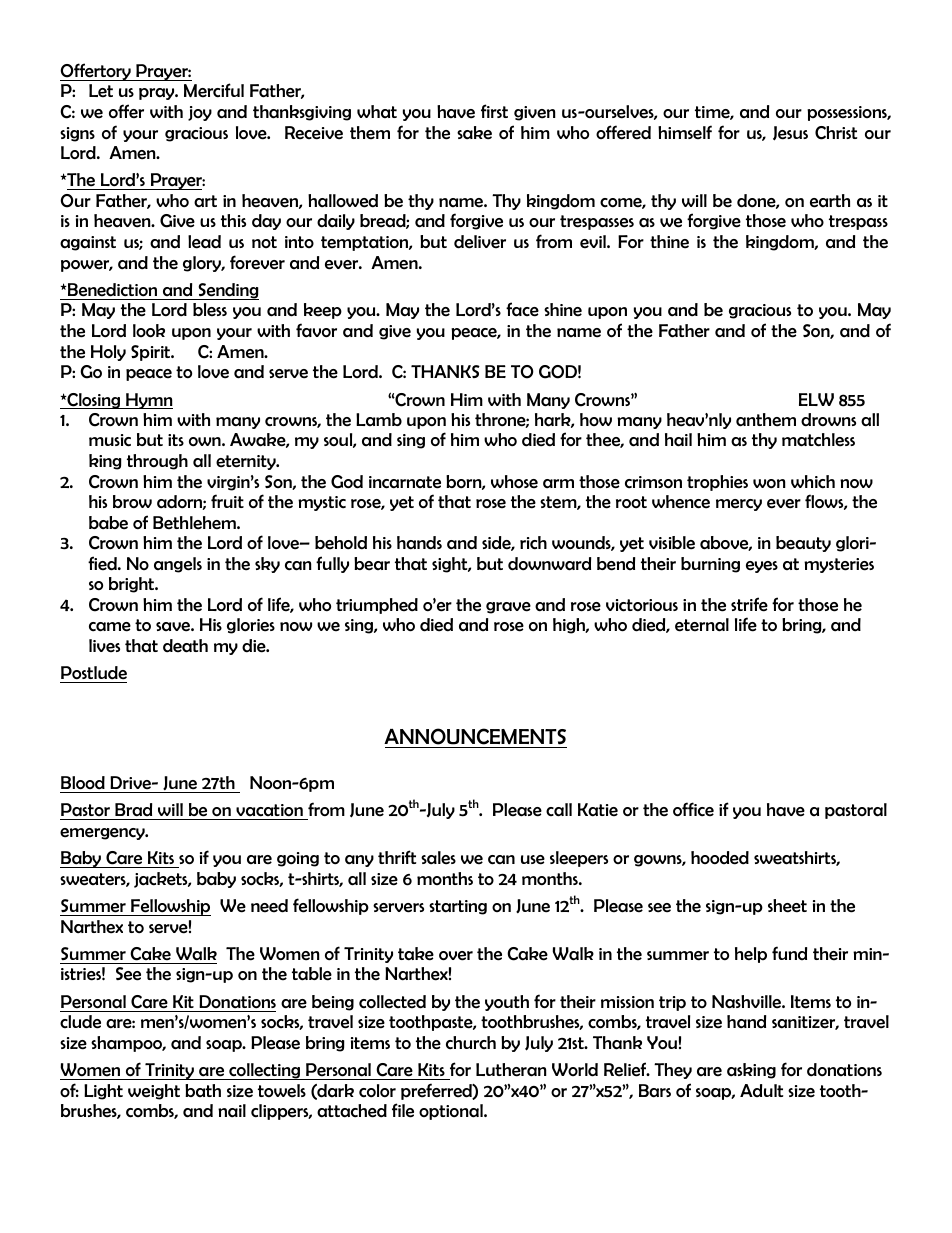 Image resolution: width=952 pixels, height=1233 pixels. I want to click on Adult, so click(761, 1090).
